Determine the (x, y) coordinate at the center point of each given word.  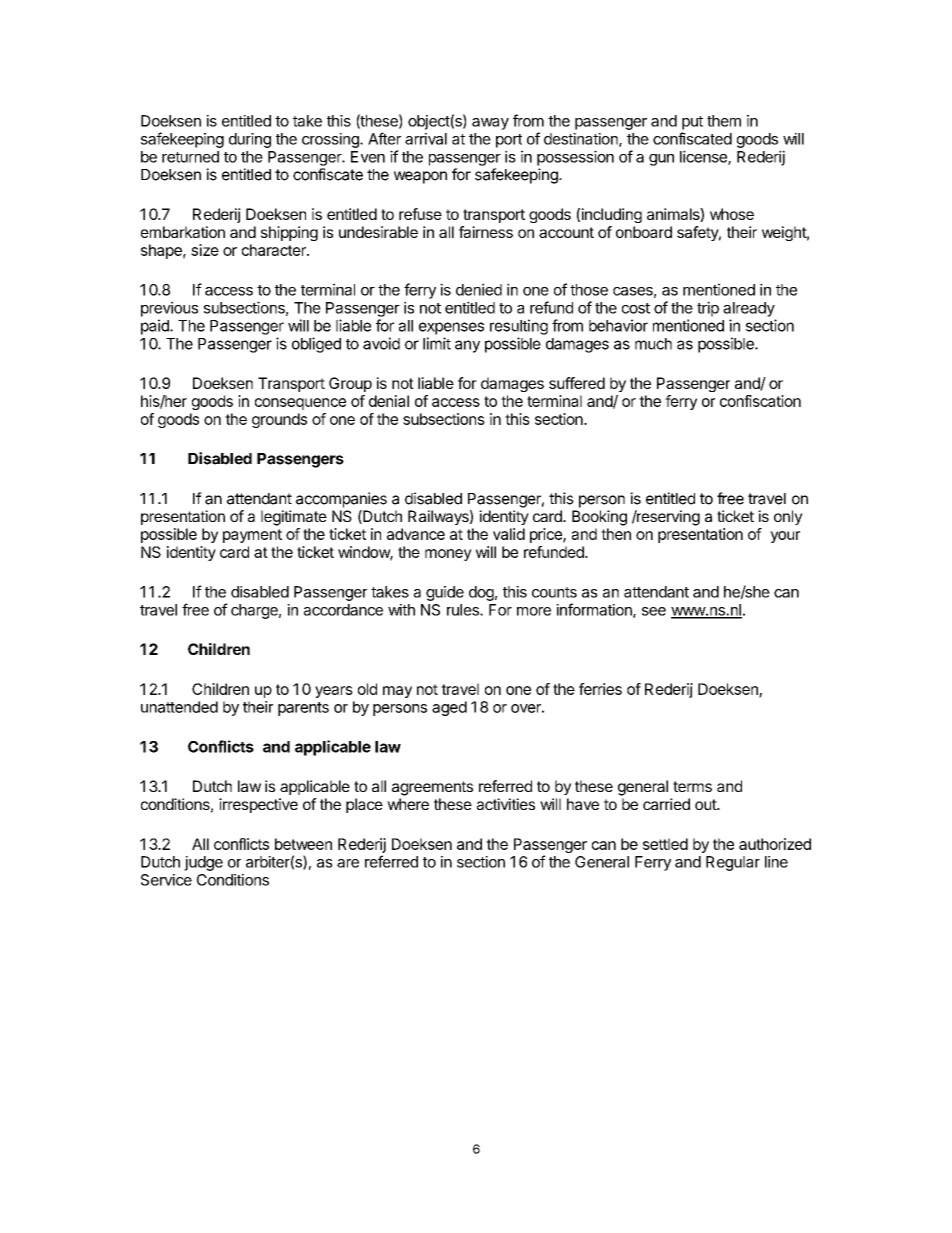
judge (203, 863)
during (250, 140)
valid (509, 534)
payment (252, 536)
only (788, 517)
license (704, 157)
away (490, 124)
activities (506, 804)
